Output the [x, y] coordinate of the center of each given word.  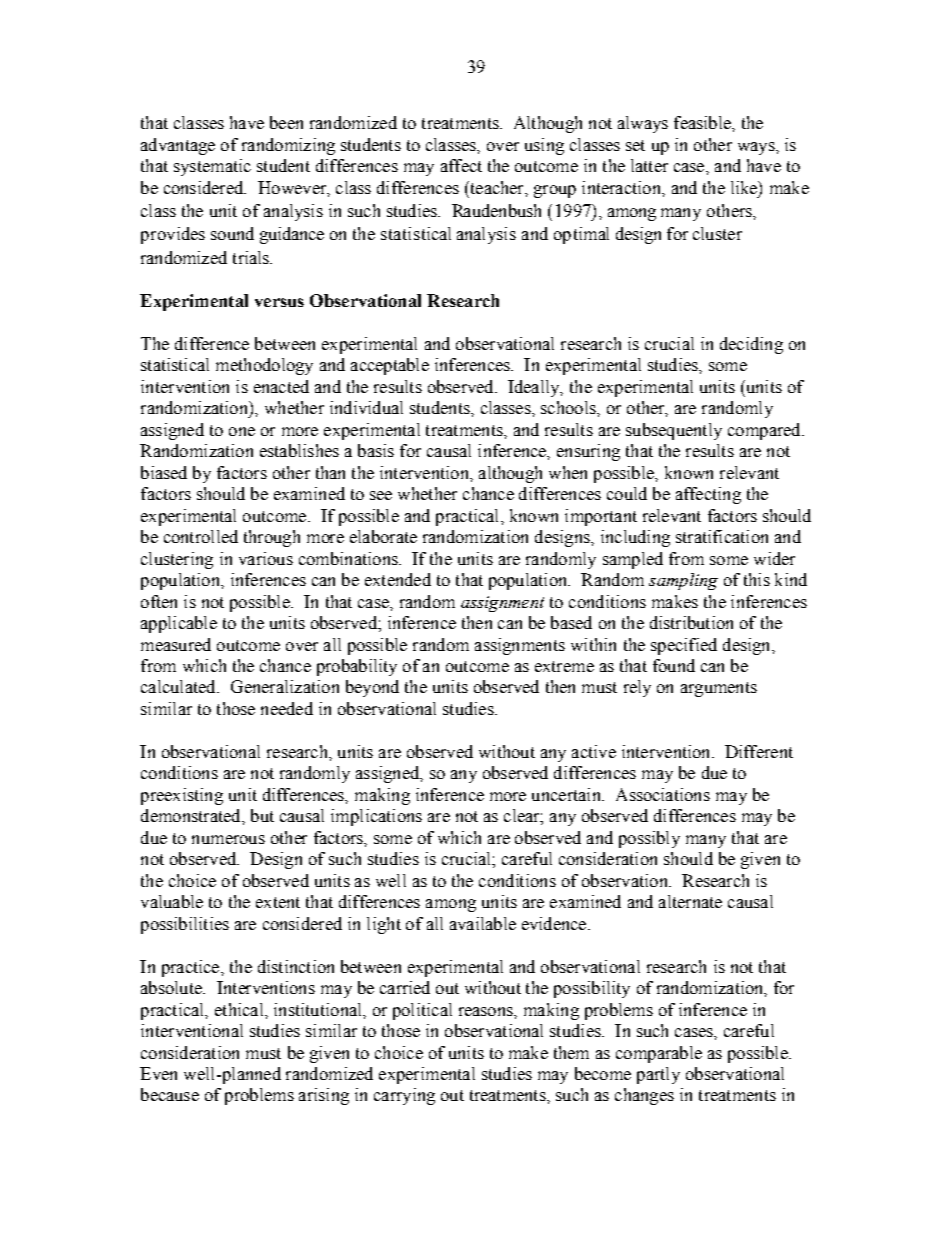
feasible [703, 122]
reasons [487, 1011]
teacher [497, 187]
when [568, 472]
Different [759, 751]
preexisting [182, 796]
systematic [212, 167]
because [170, 1094]
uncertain [567, 794]
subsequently [674, 431]
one [242, 431]
